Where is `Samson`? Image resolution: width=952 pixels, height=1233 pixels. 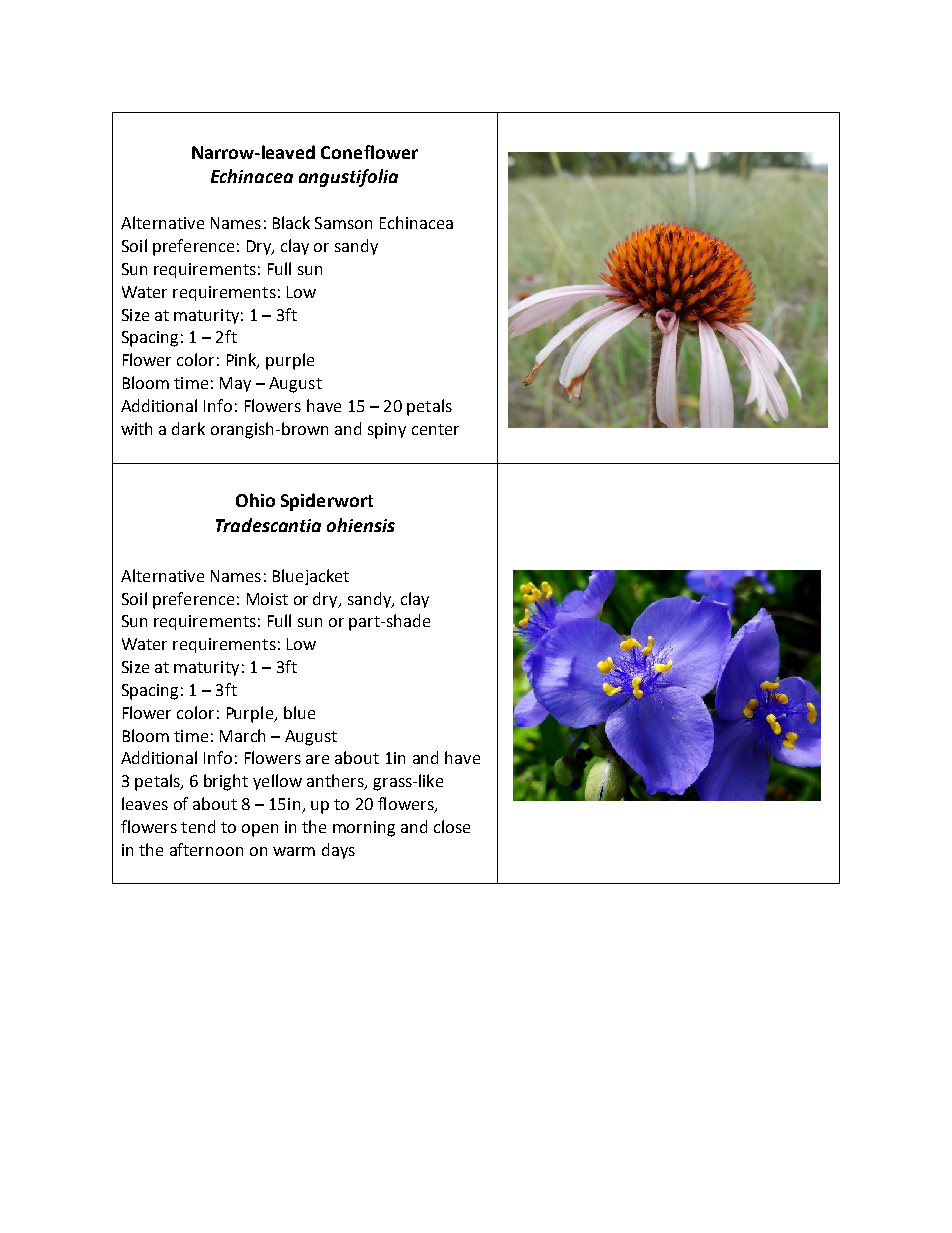 Samson is located at coordinates (343, 223).
